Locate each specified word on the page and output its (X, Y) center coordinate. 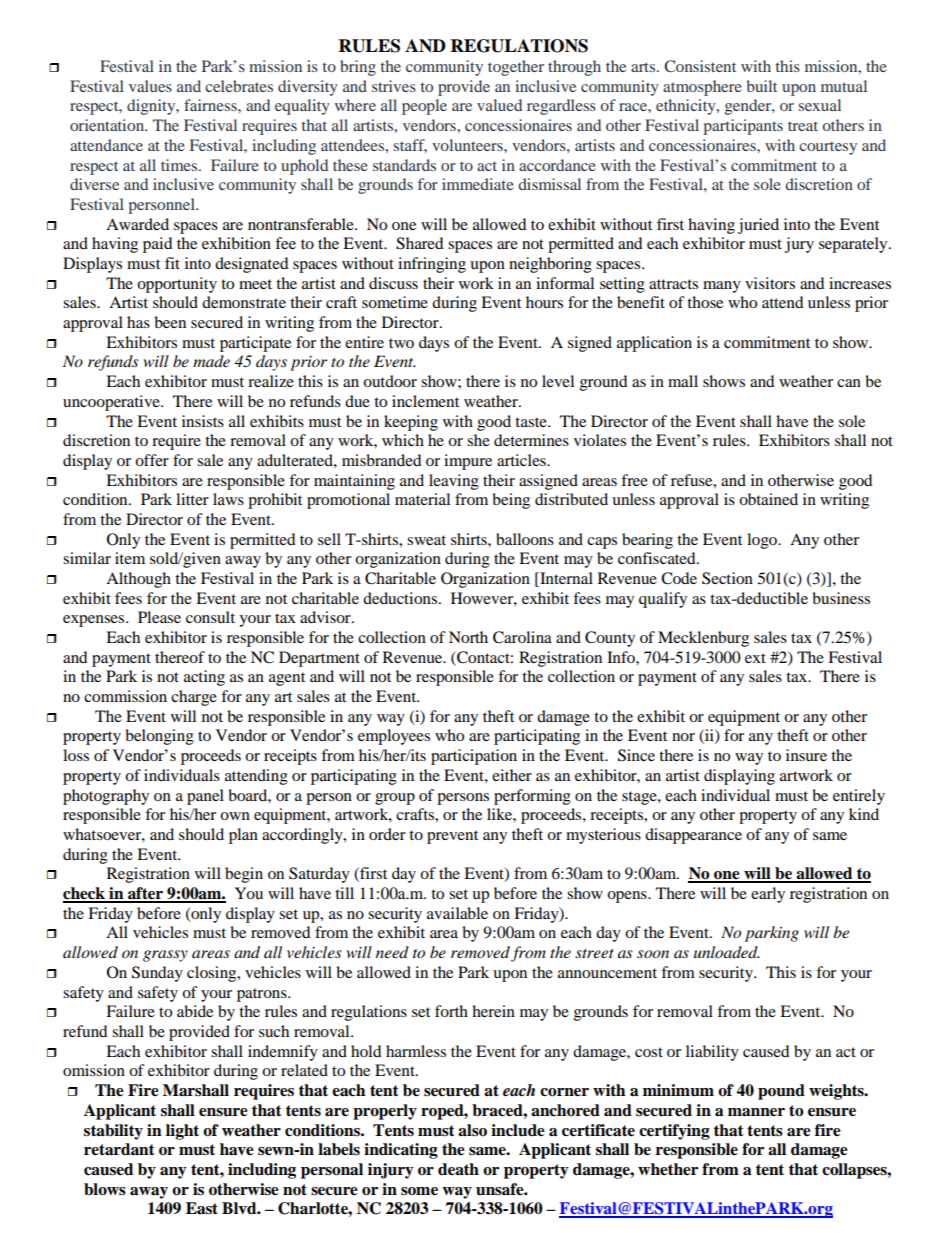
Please (159, 617)
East (202, 1208)
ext (755, 658)
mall (683, 381)
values (150, 86)
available (457, 913)
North (468, 637)
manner (756, 1112)
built (762, 86)
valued (499, 105)
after (145, 894)
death (458, 1169)
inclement (425, 401)
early (768, 895)
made (211, 361)
